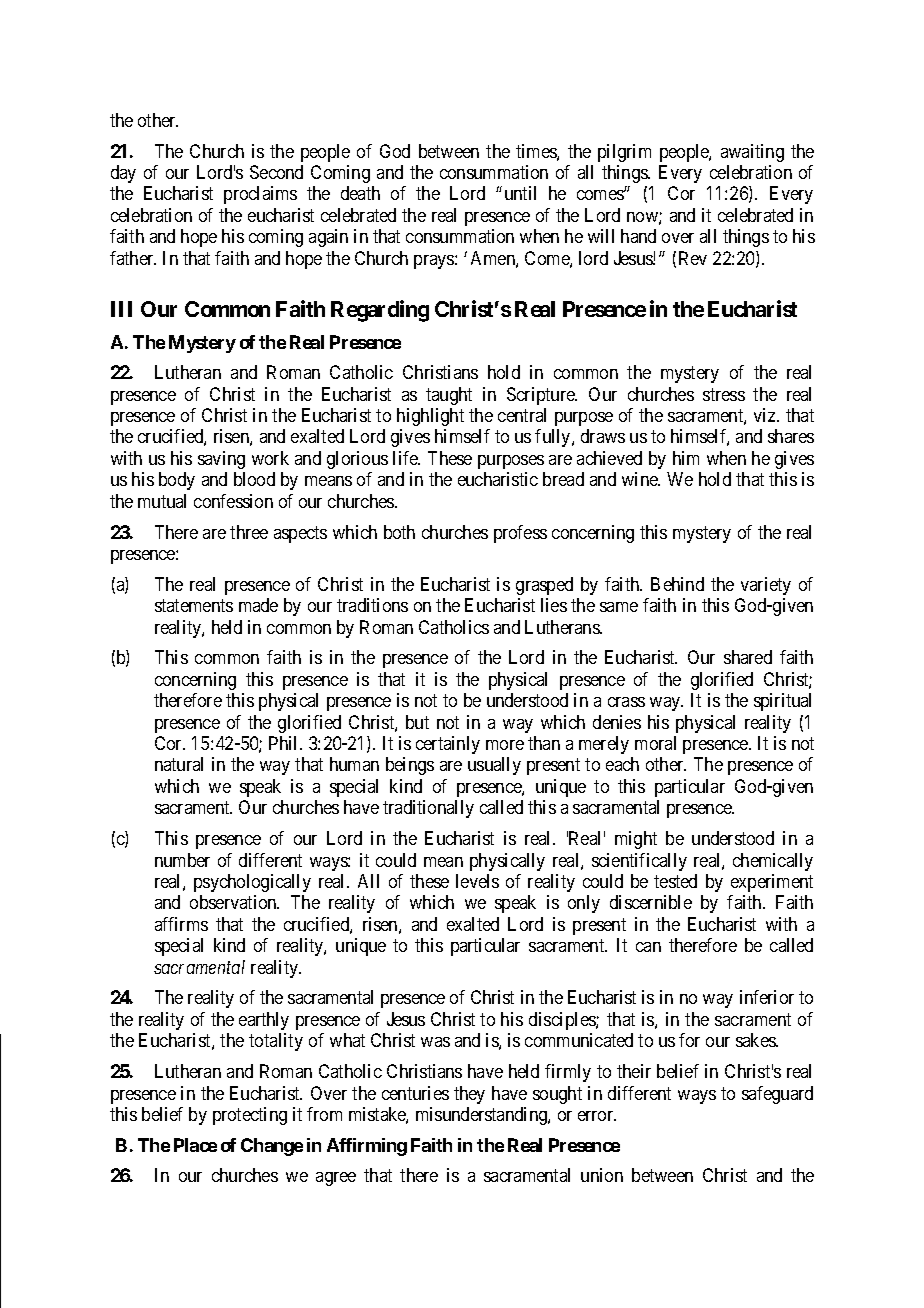  What do you see at coordinates (195, 1145) in the screenshot?
I see `Place` at bounding box center [195, 1145].
